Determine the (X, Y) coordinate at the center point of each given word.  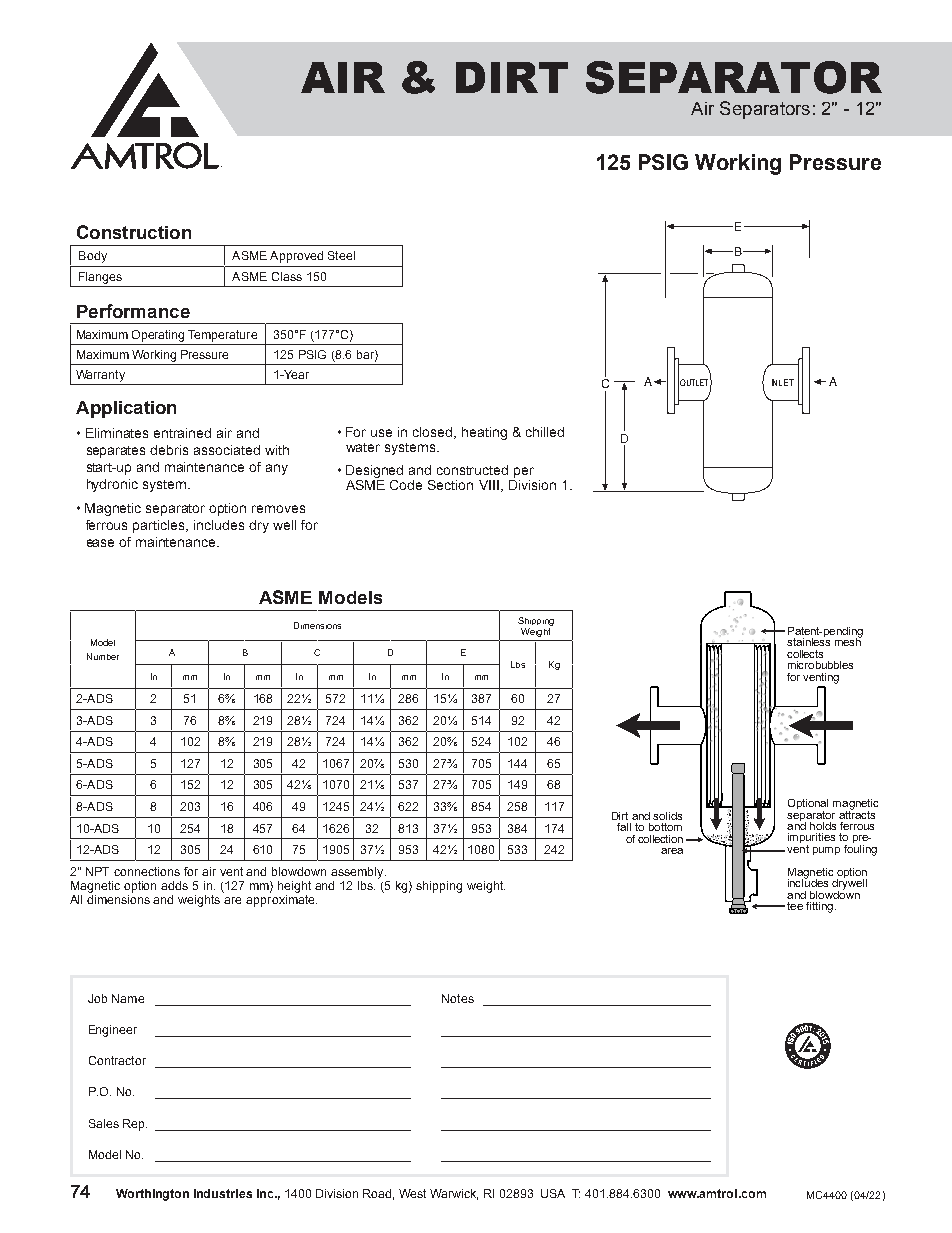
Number (103, 656)
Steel (341, 255)
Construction (134, 232)
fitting (819, 907)
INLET (783, 382)
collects (805, 654)
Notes (458, 998)
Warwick (454, 1194)
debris (169, 450)
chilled (545, 432)
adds (174, 885)
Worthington (152, 1195)
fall (624, 827)
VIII (489, 485)
